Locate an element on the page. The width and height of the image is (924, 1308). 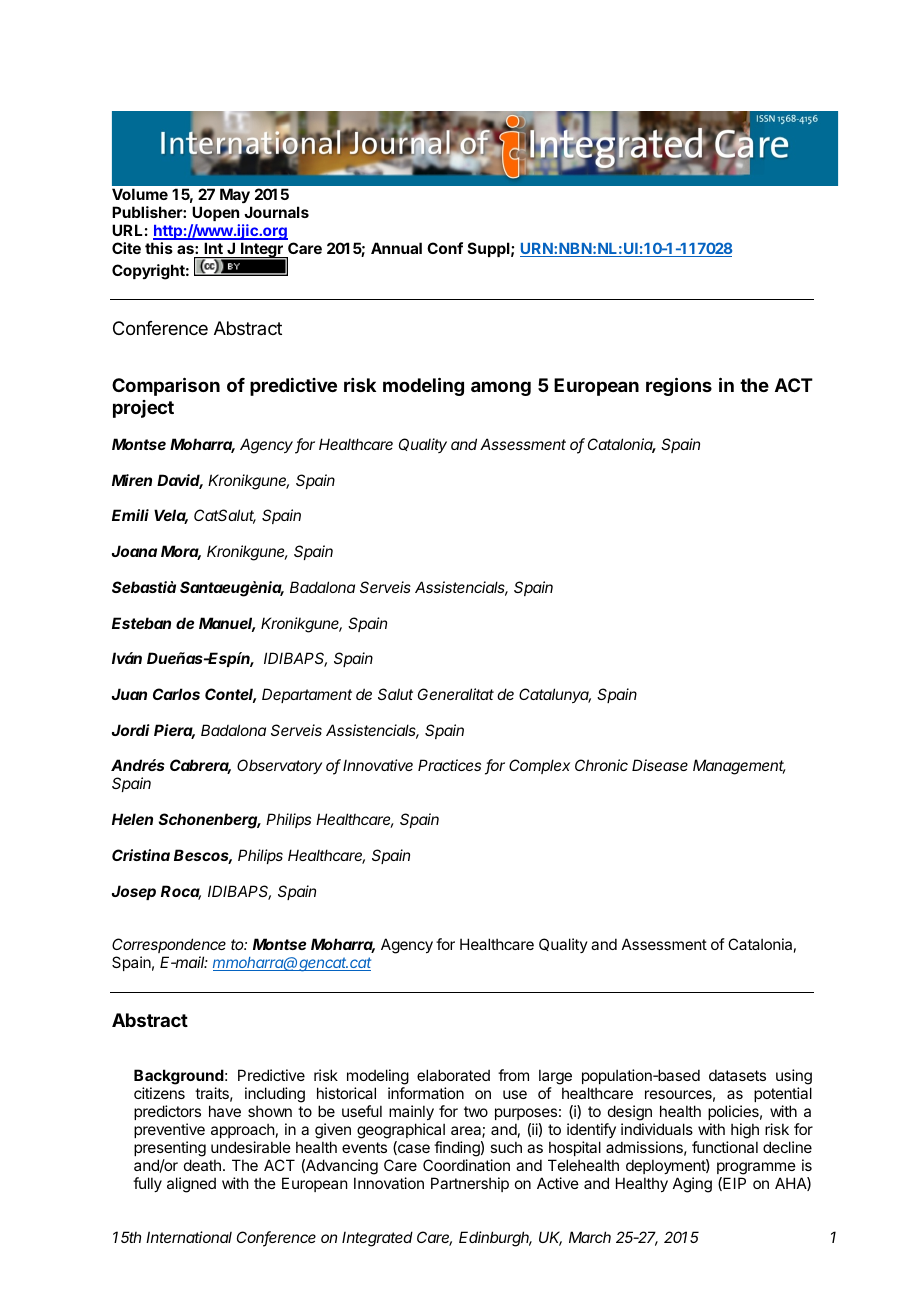
Practices is located at coordinates (449, 765).
